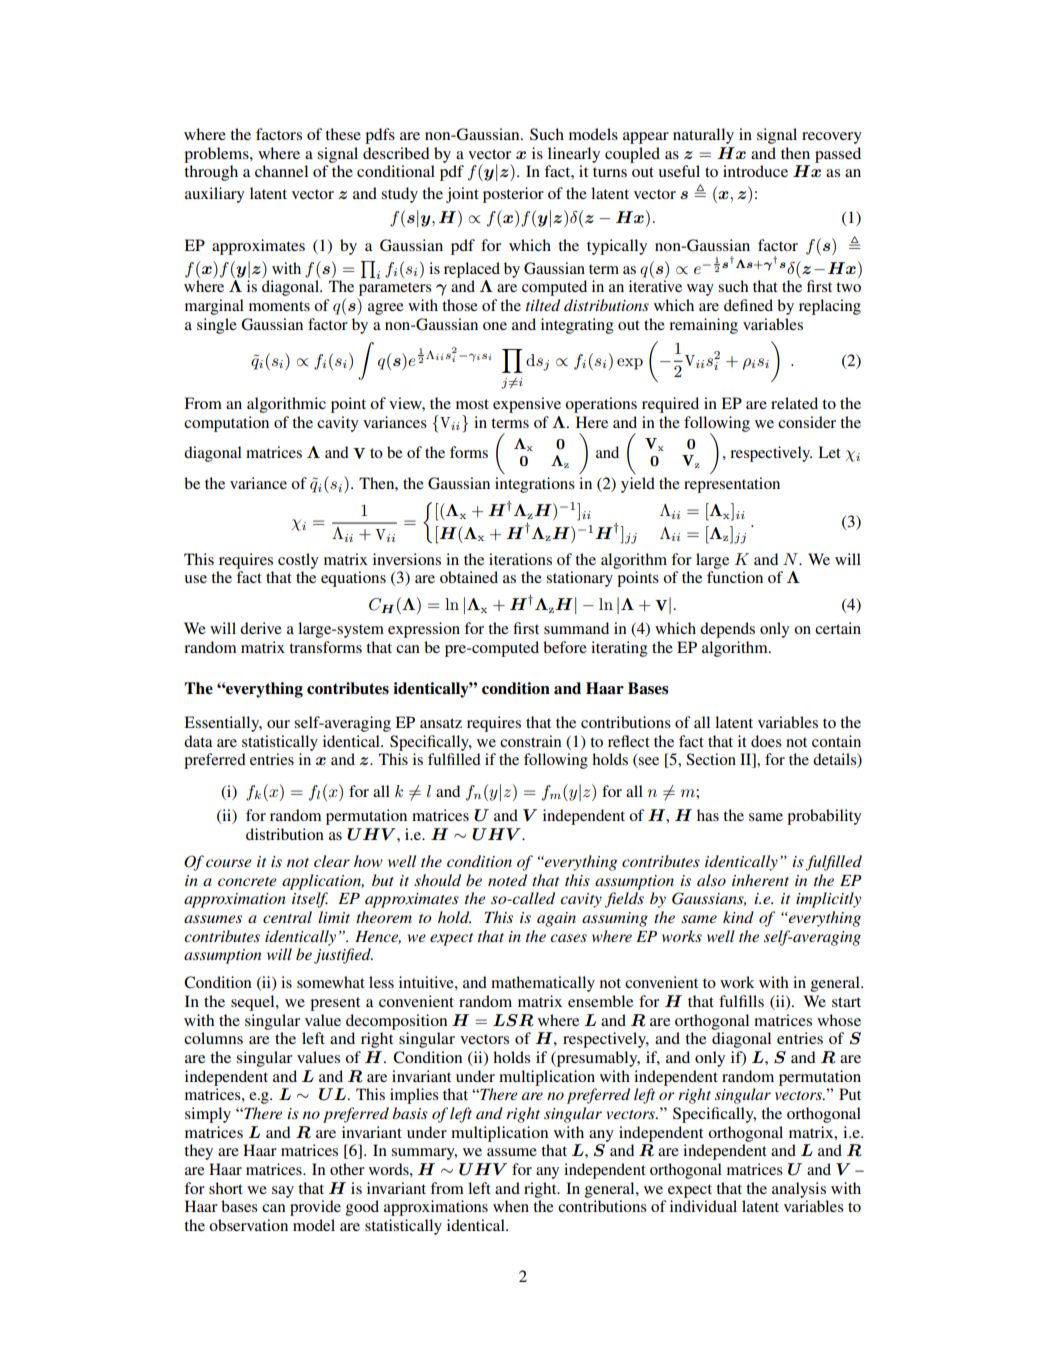 This screenshot has width=1046, height=1354. Describe the element at coordinates (755, 171) in the screenshot. I see `introduce` at that location.
